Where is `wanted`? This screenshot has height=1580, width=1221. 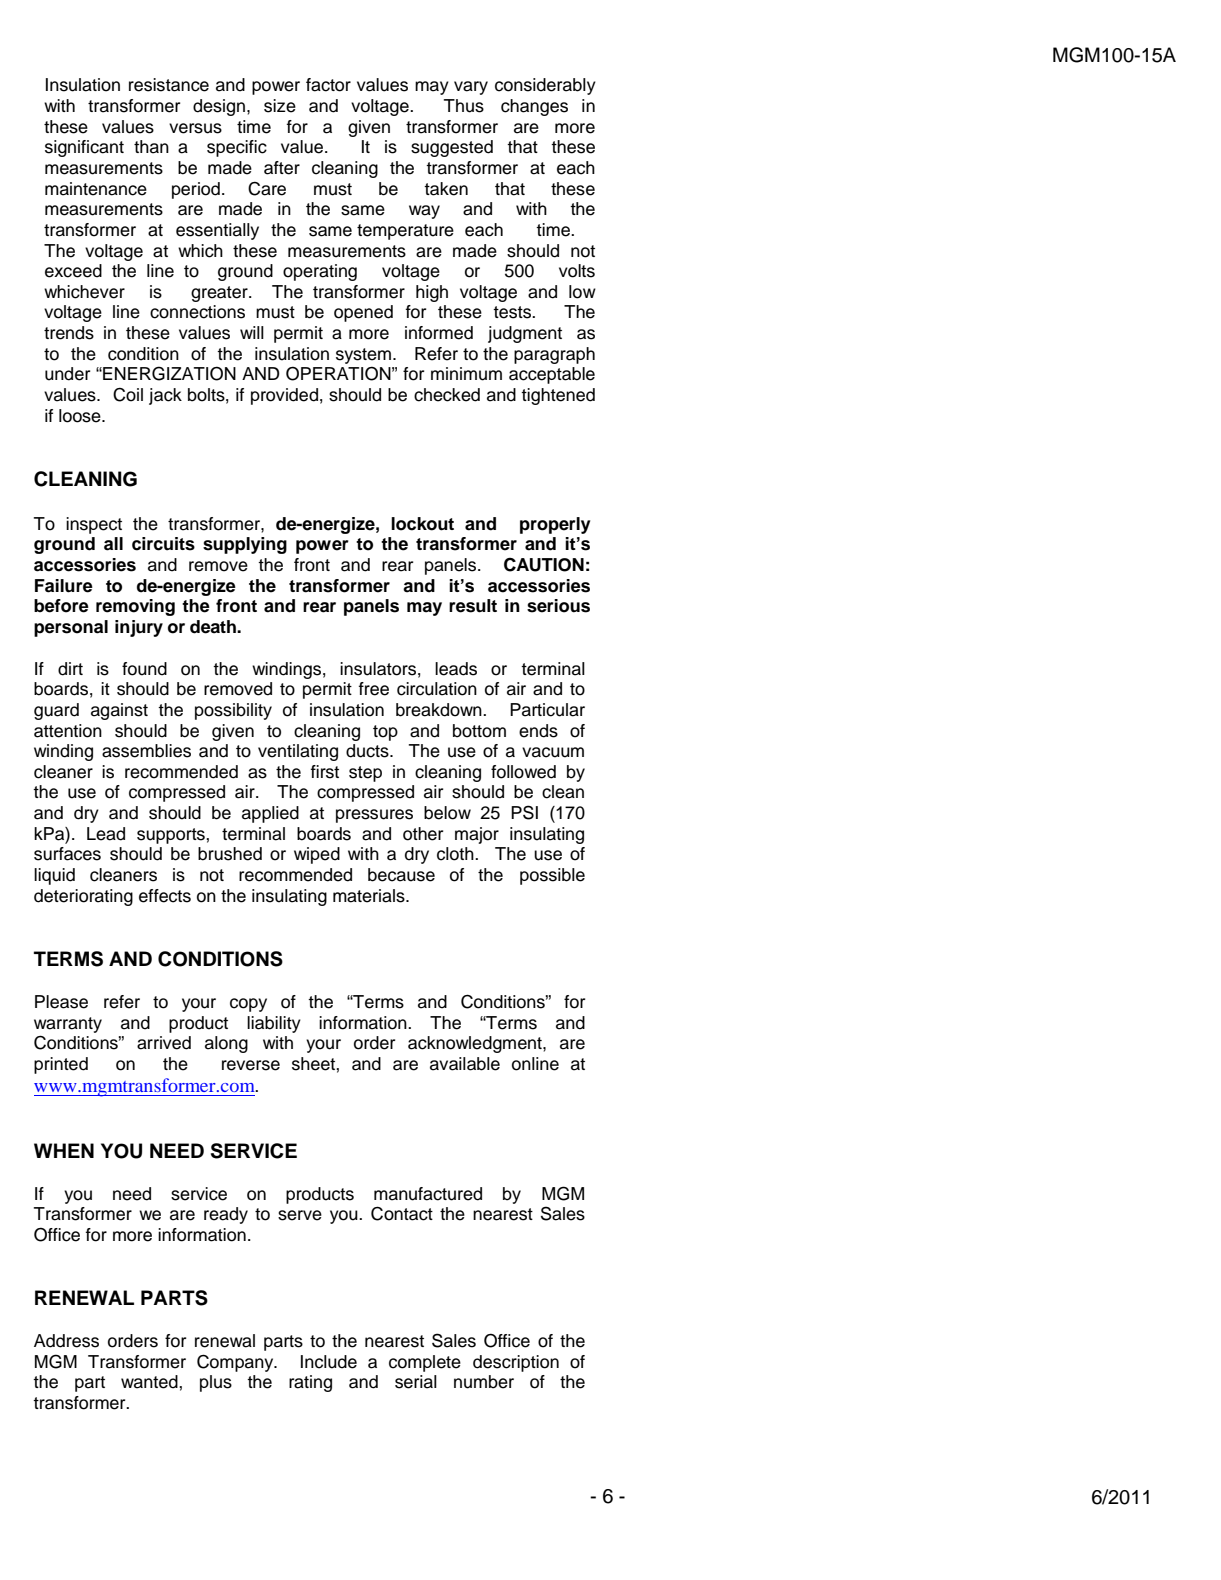 wanted is located at coordinates (150, 1382).
